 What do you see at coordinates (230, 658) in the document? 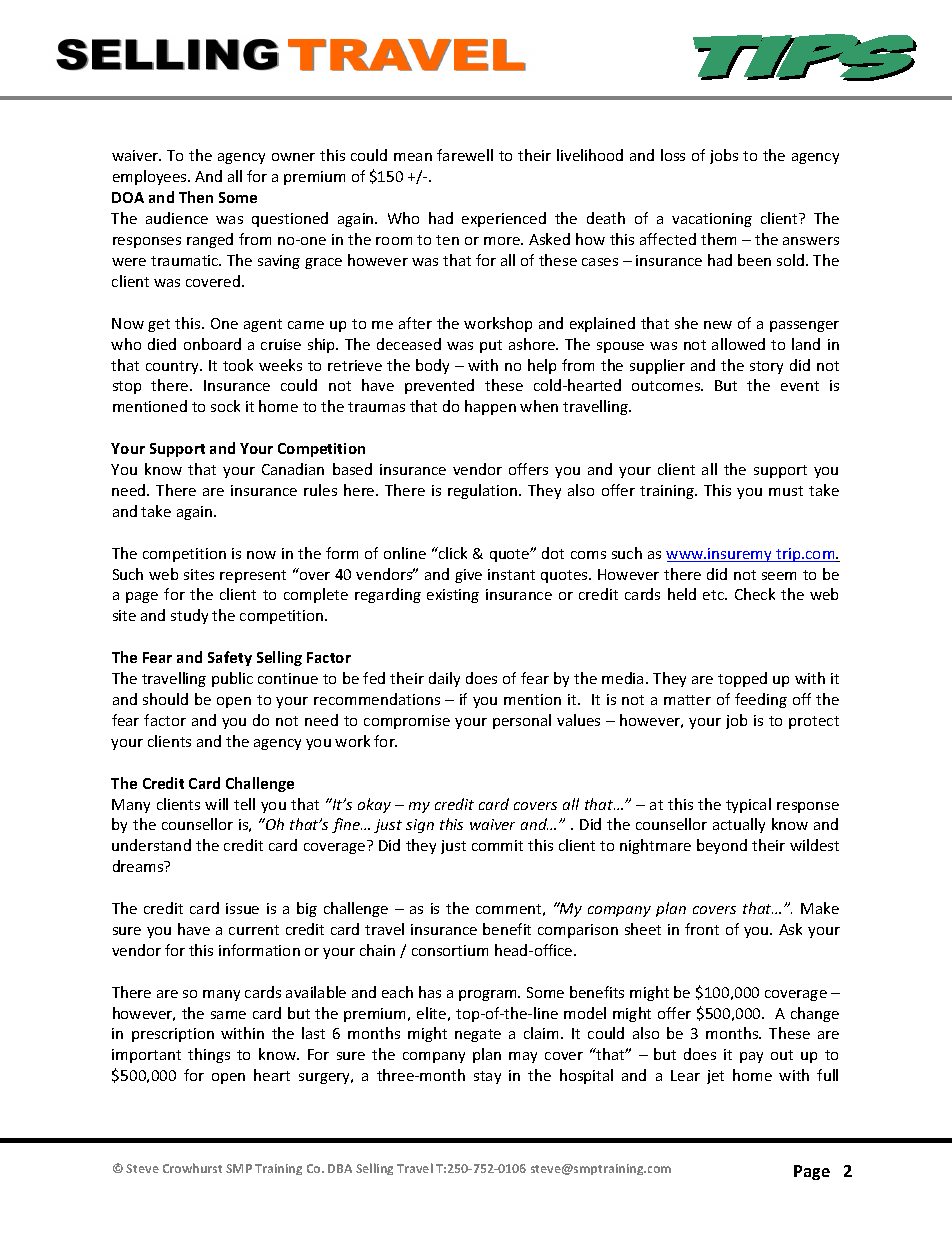
I see `Safety` at bounding box center [230, 658].
